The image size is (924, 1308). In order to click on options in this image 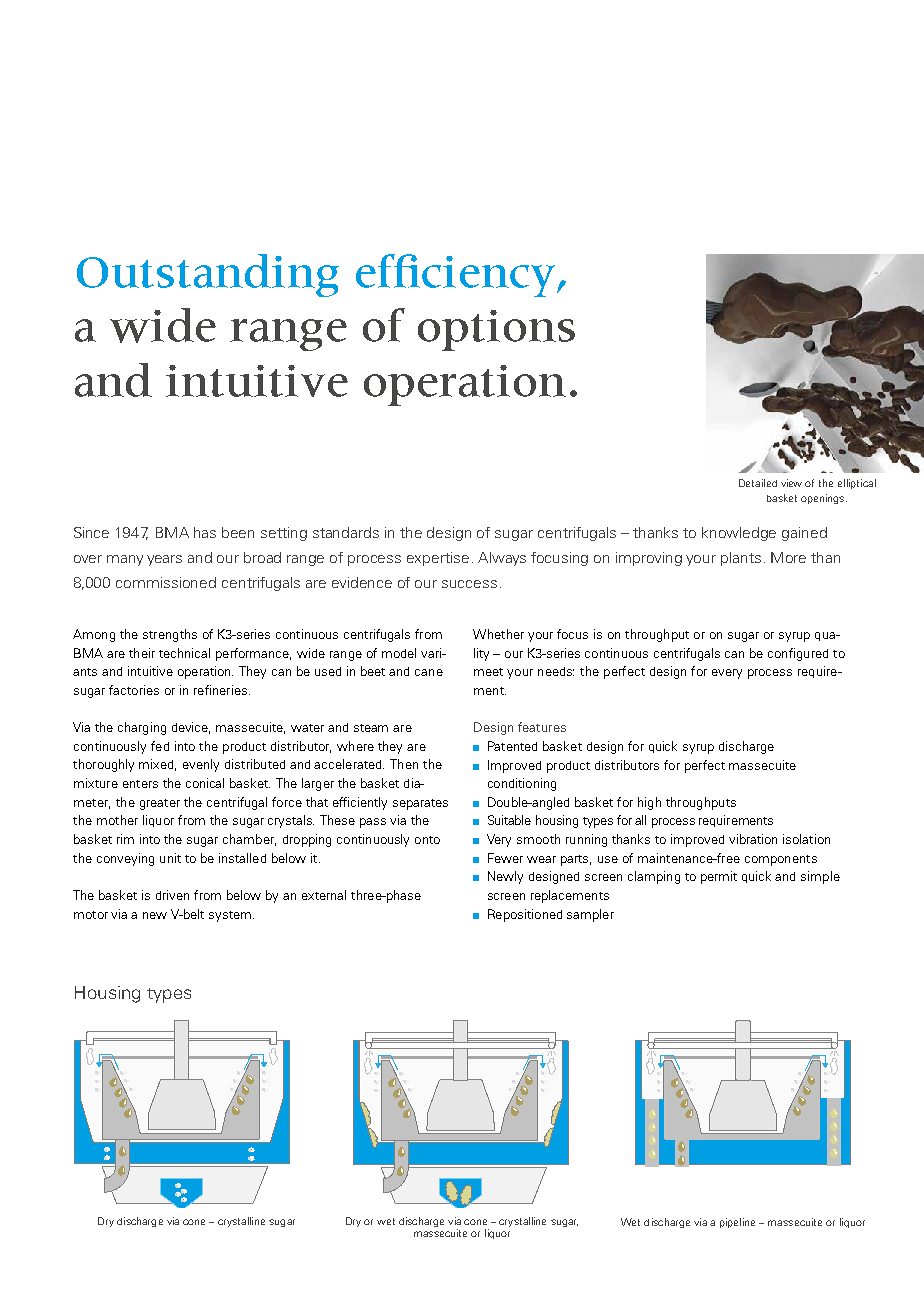, I will do `click(496, 330)`.
